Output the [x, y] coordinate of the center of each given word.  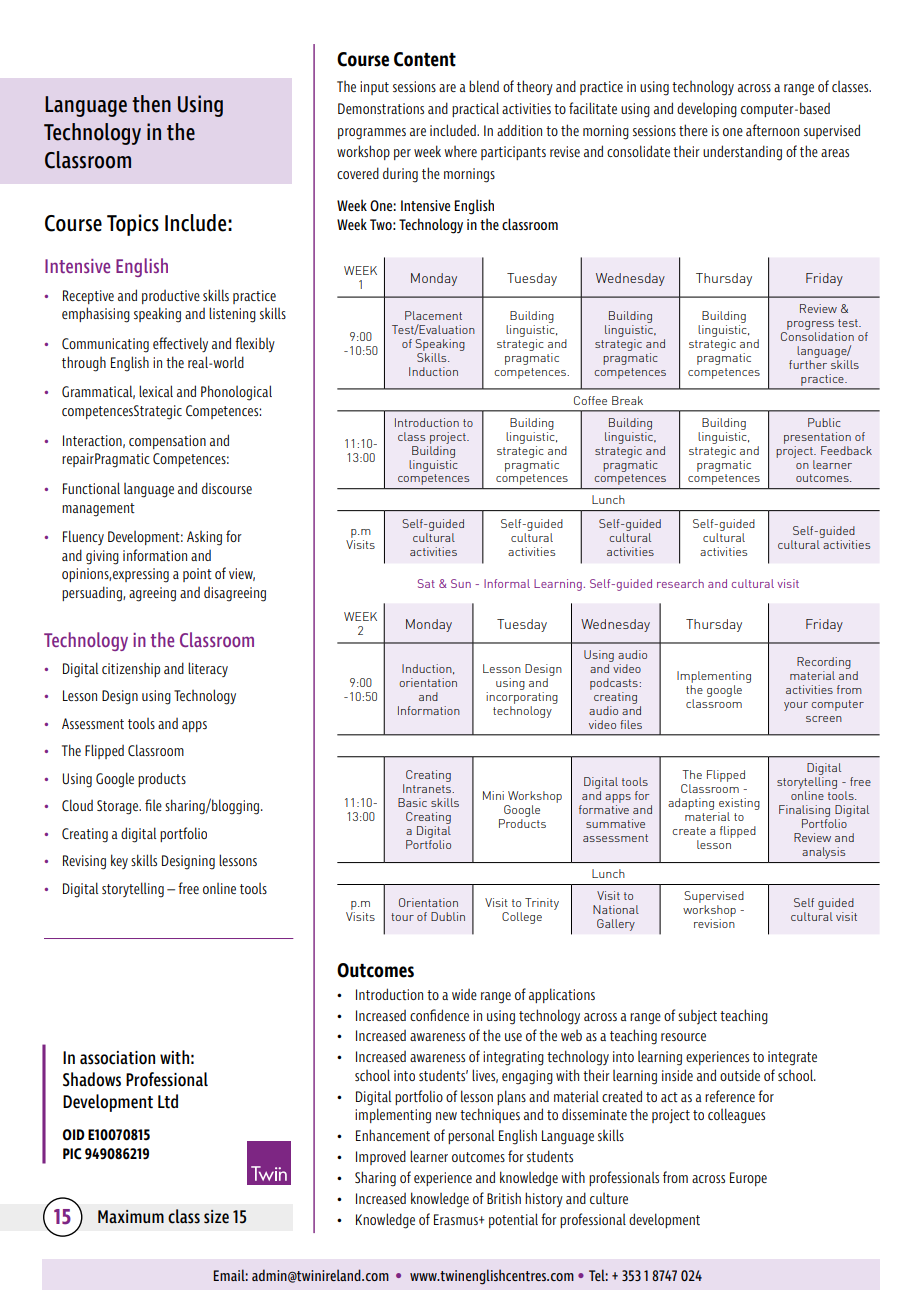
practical [475, 109]
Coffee [590, 400]
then [151, 104]
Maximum [131, 1216]
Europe [748, 1179]
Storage [119, 807]
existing [739, 805]
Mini [493, 795]
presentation [817, 438]
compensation [167, 442]
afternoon [772, 130]
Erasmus [457, 1219]
